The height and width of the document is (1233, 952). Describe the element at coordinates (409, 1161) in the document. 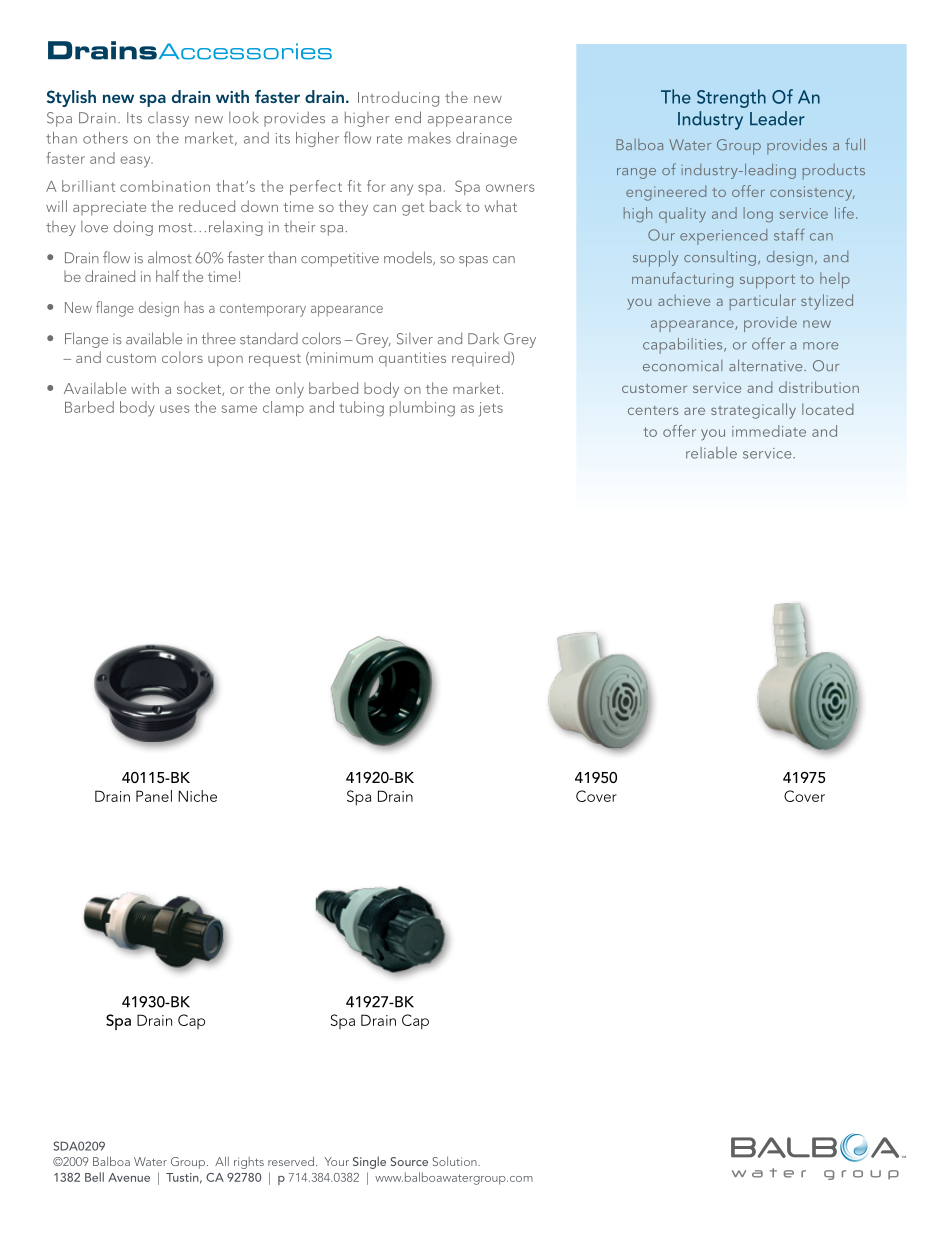

I see `Source` at that location.
